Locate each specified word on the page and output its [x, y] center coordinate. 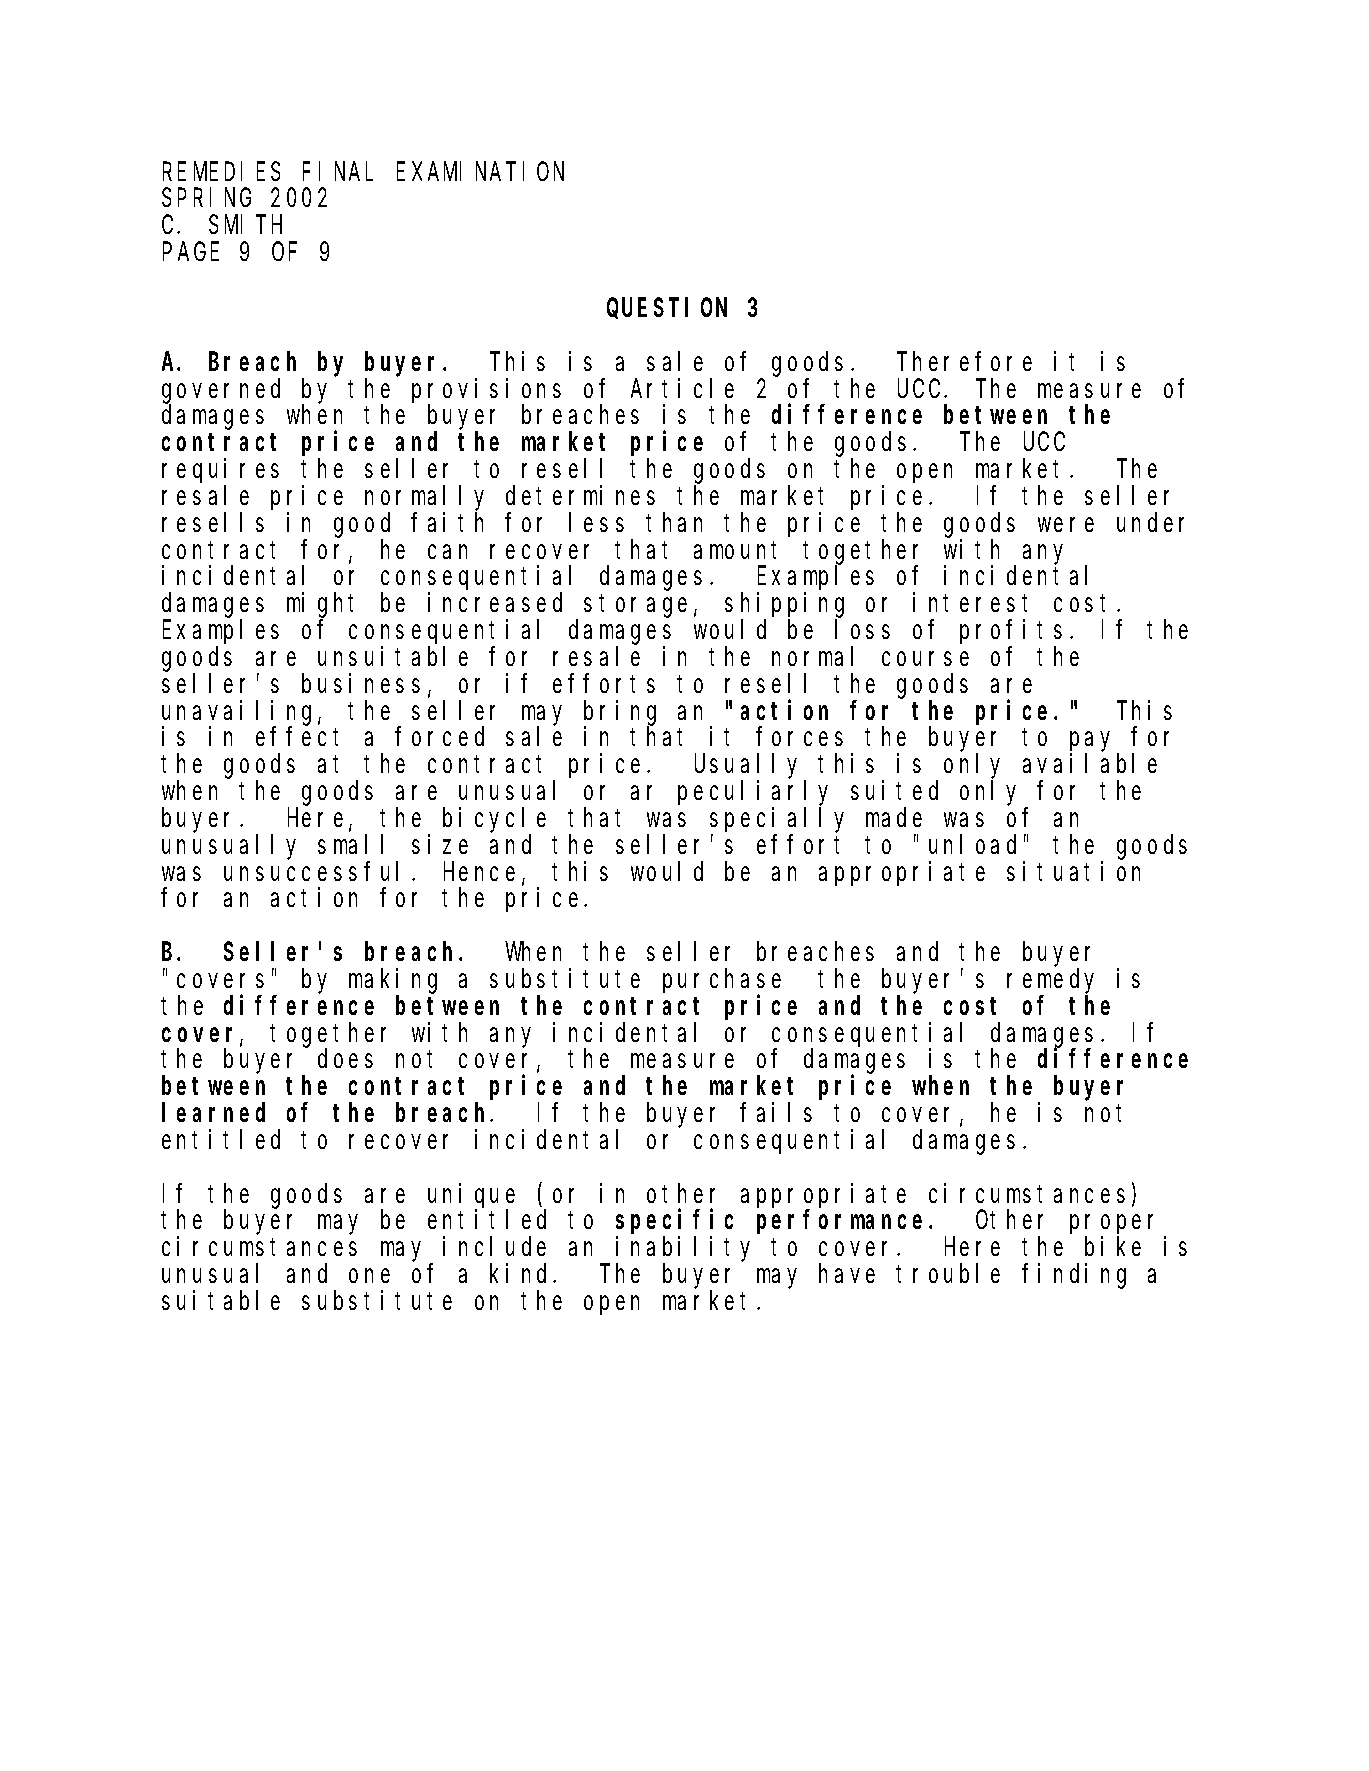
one [369, 1276]
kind [522, 1273]
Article [682, 388]
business [361, 683]
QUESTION [667, 309]
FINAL [338, 172]
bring [620, 713]
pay [1094, 743]
